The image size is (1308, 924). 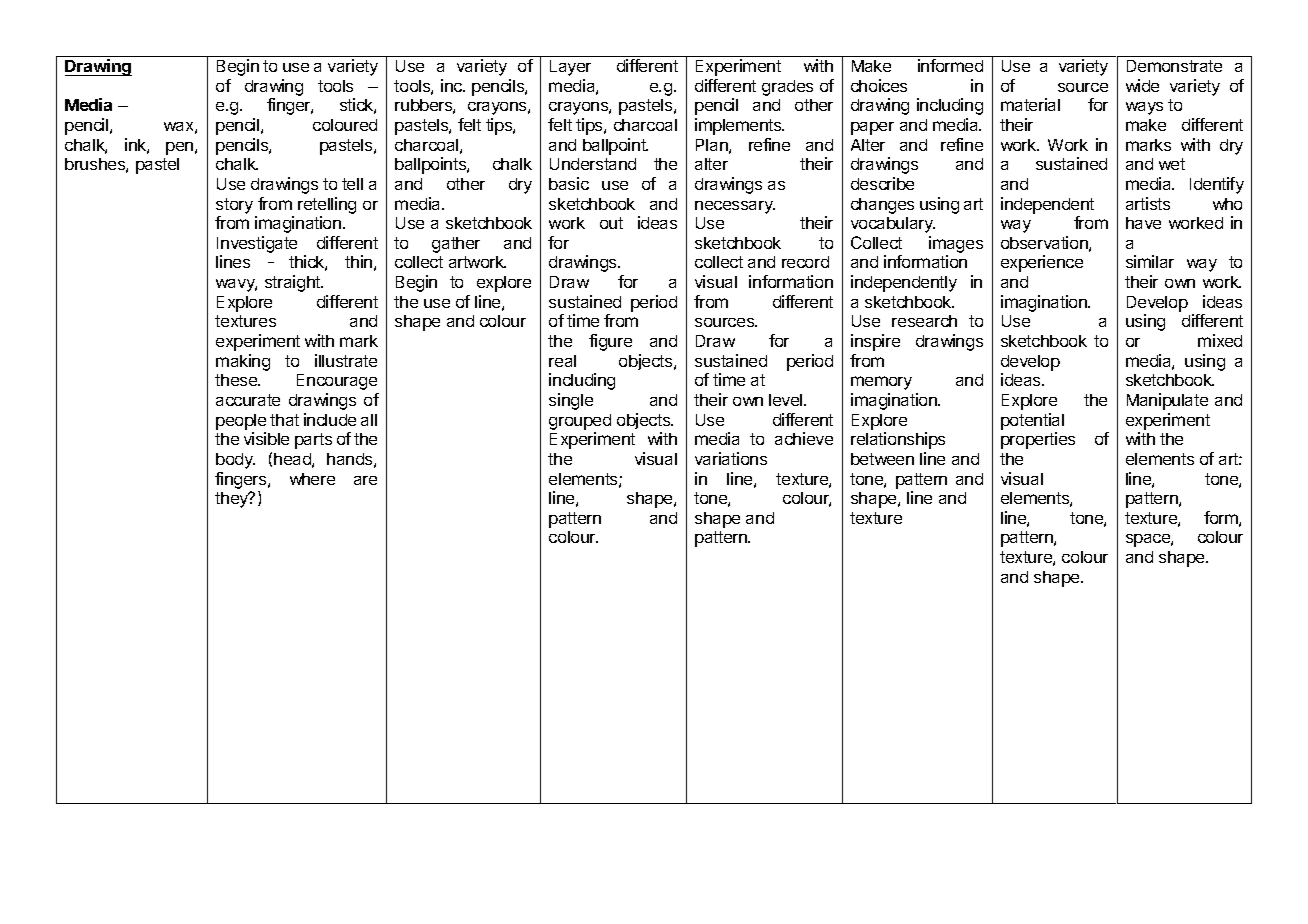 What do you see at coordinates (787, 88) in the document?
I see `grades` at bounding box center [787, 88].
